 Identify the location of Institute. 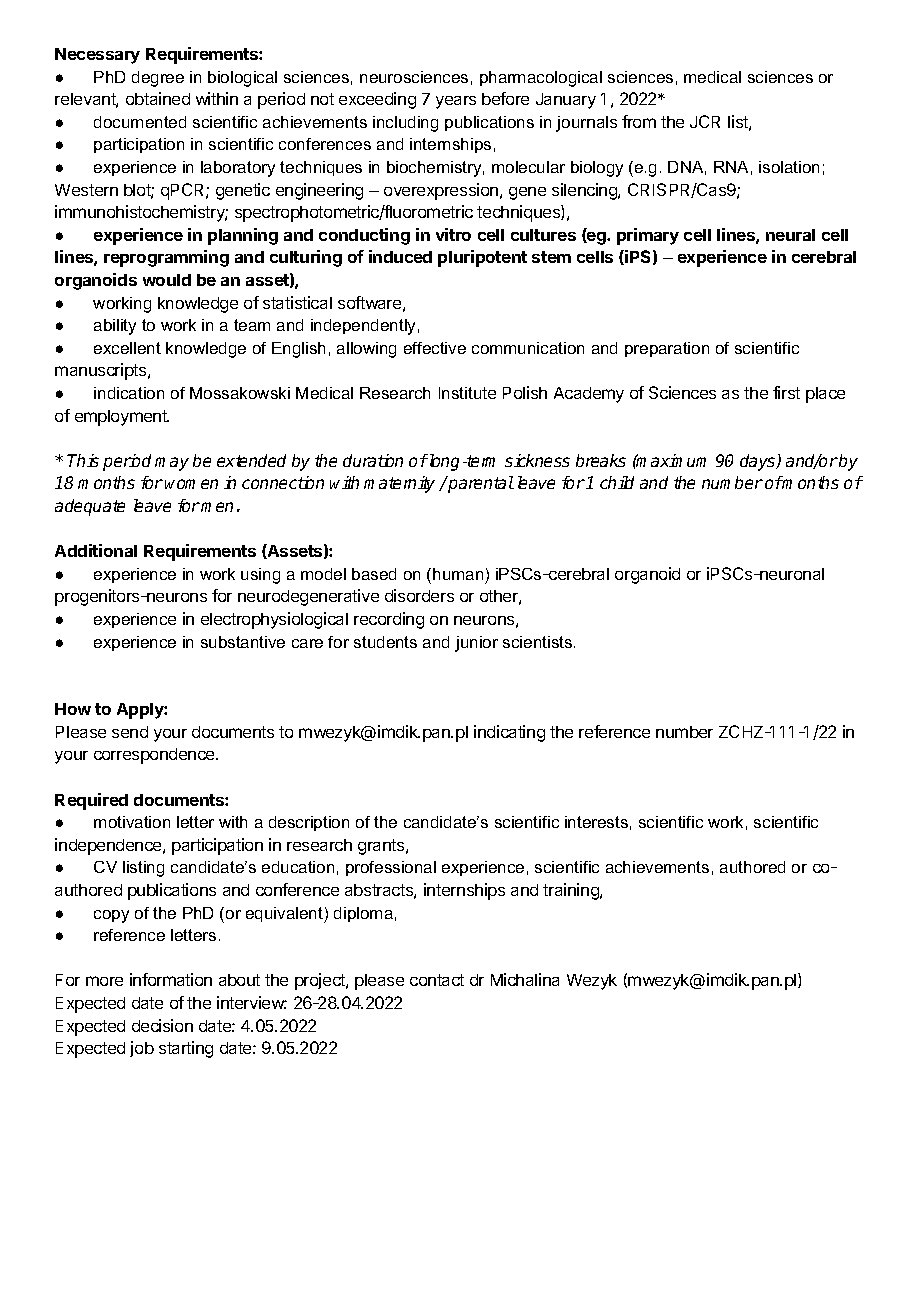
(467, 393).
